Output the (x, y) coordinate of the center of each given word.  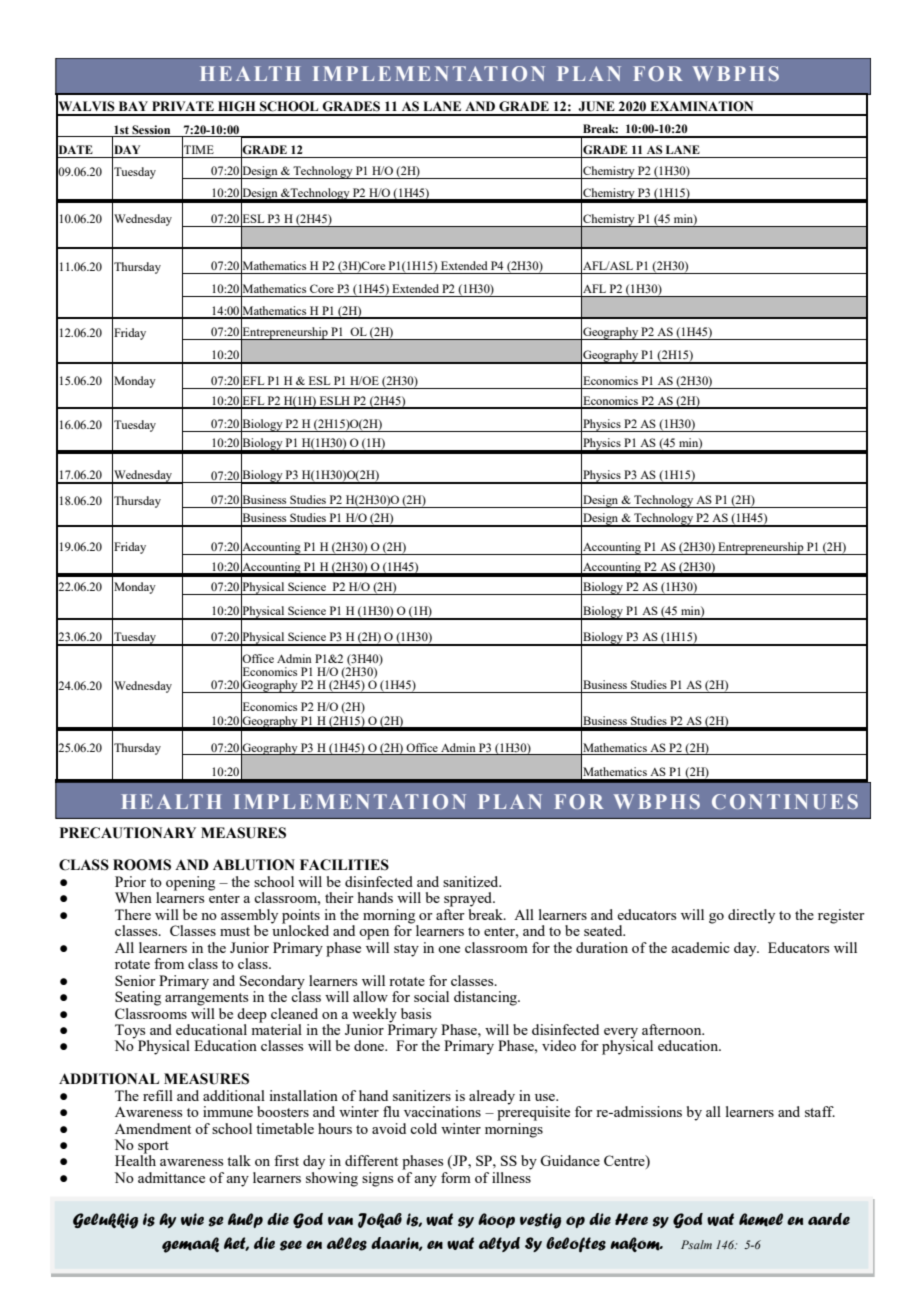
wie (192, 1219)
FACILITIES (344, 865)
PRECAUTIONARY (128, 833)
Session (151, 129)
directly (751, 916)
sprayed (469, 899)
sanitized (472, 881)
